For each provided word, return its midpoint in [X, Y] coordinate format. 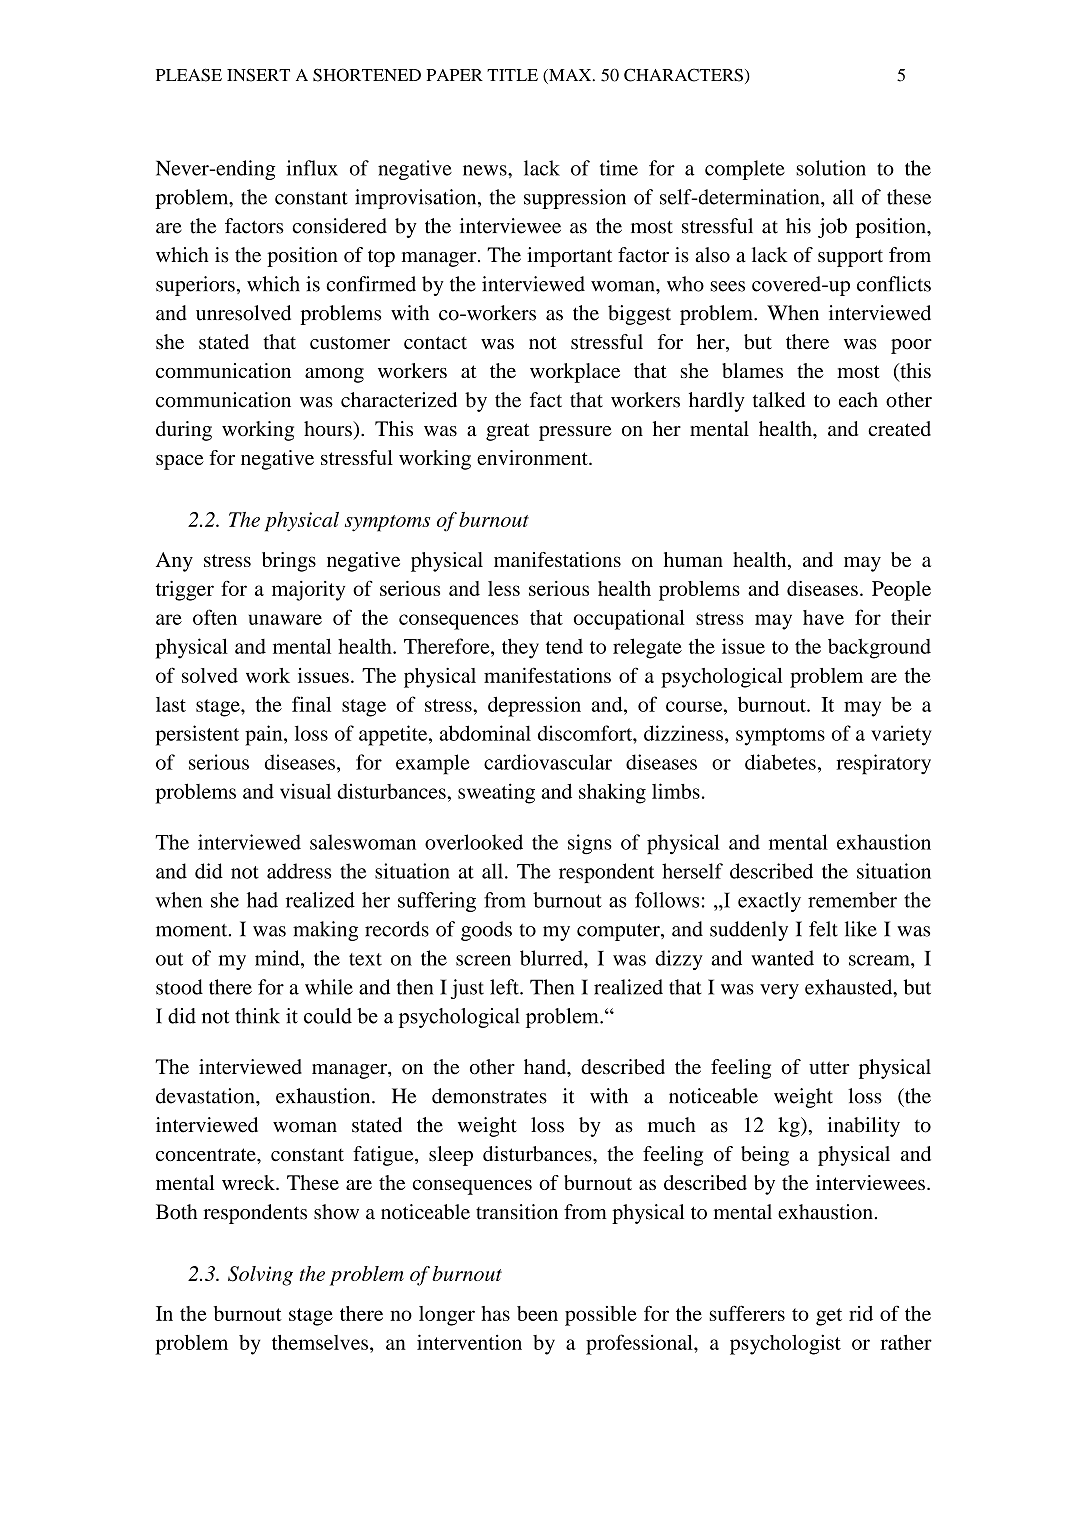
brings [289, 562]
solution [831, 168]
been [537, 1313]
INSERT [258, 75]
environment [533, 457]
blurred [552, 958]
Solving [260, 1276]
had [262, 900]
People [901, 591]
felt [823, 929]
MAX [570, 76]
